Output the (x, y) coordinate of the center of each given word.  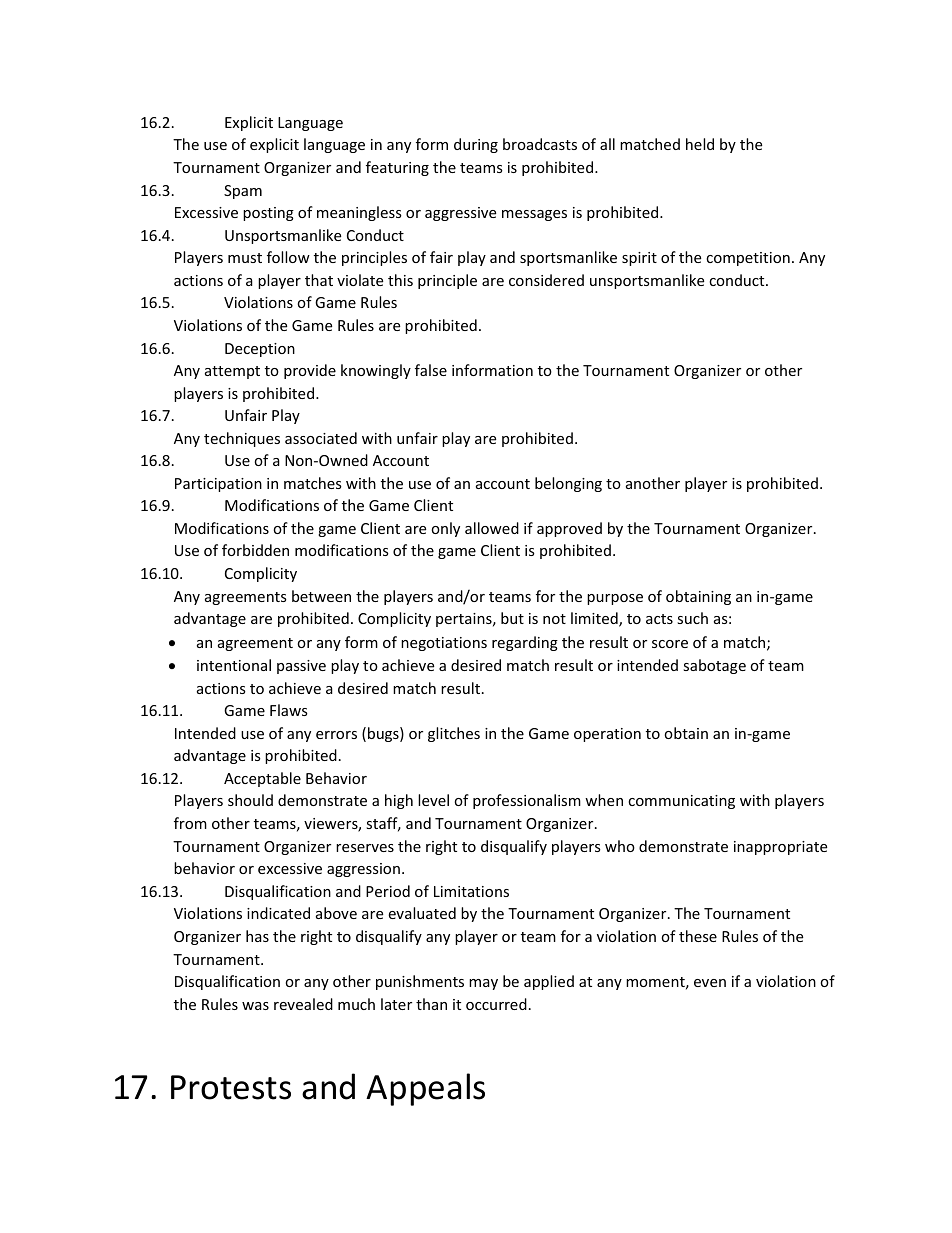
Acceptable (262, 779)
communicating (681, 802)
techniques (242, 439)
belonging (568, 484)
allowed (492, 528)
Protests (231, 1087)
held (700, 144)
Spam (243, 192)
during (476, 145)
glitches (454, 734)
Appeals (425, 1089)
